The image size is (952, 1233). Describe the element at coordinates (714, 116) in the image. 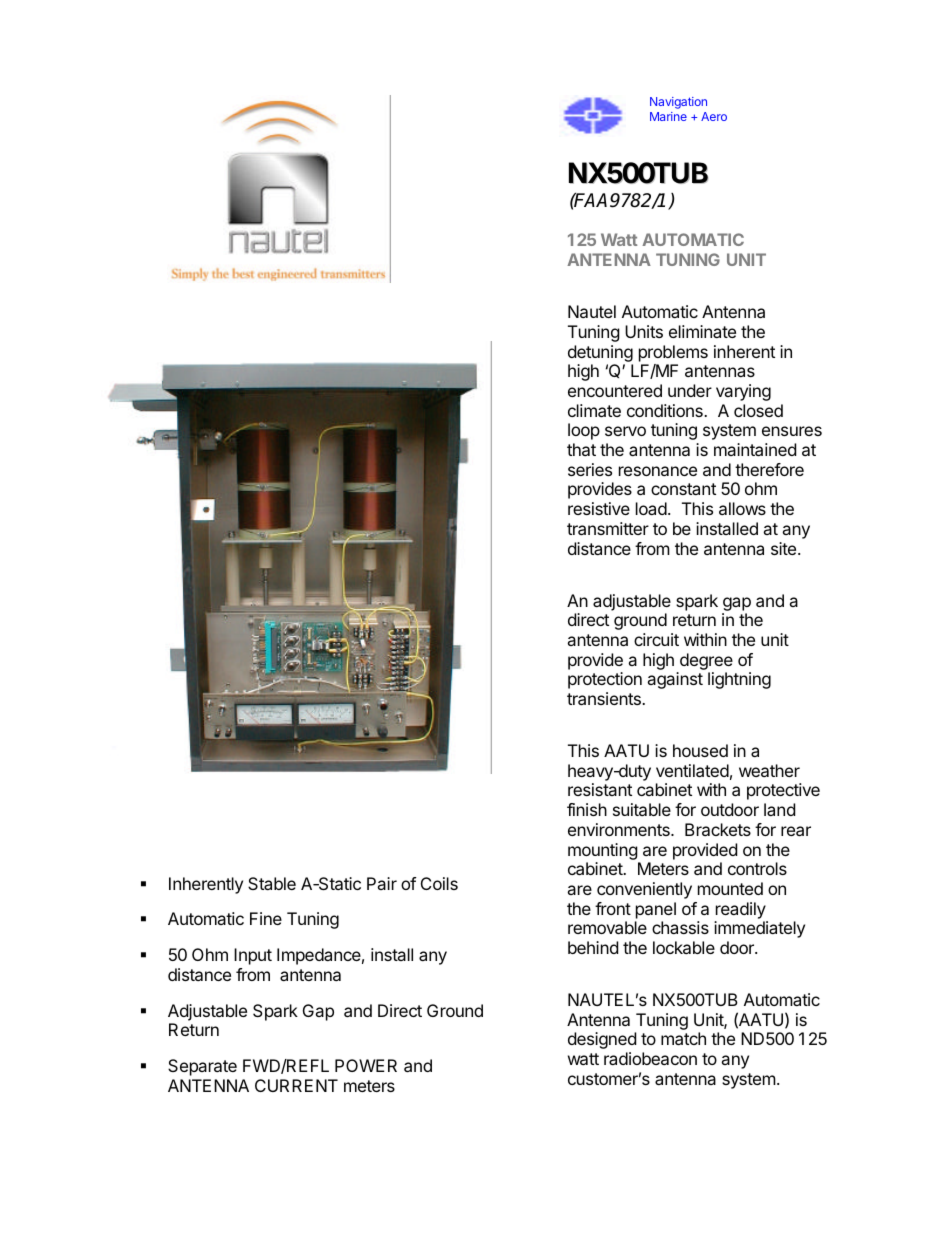

I see `Aero` at that location.
